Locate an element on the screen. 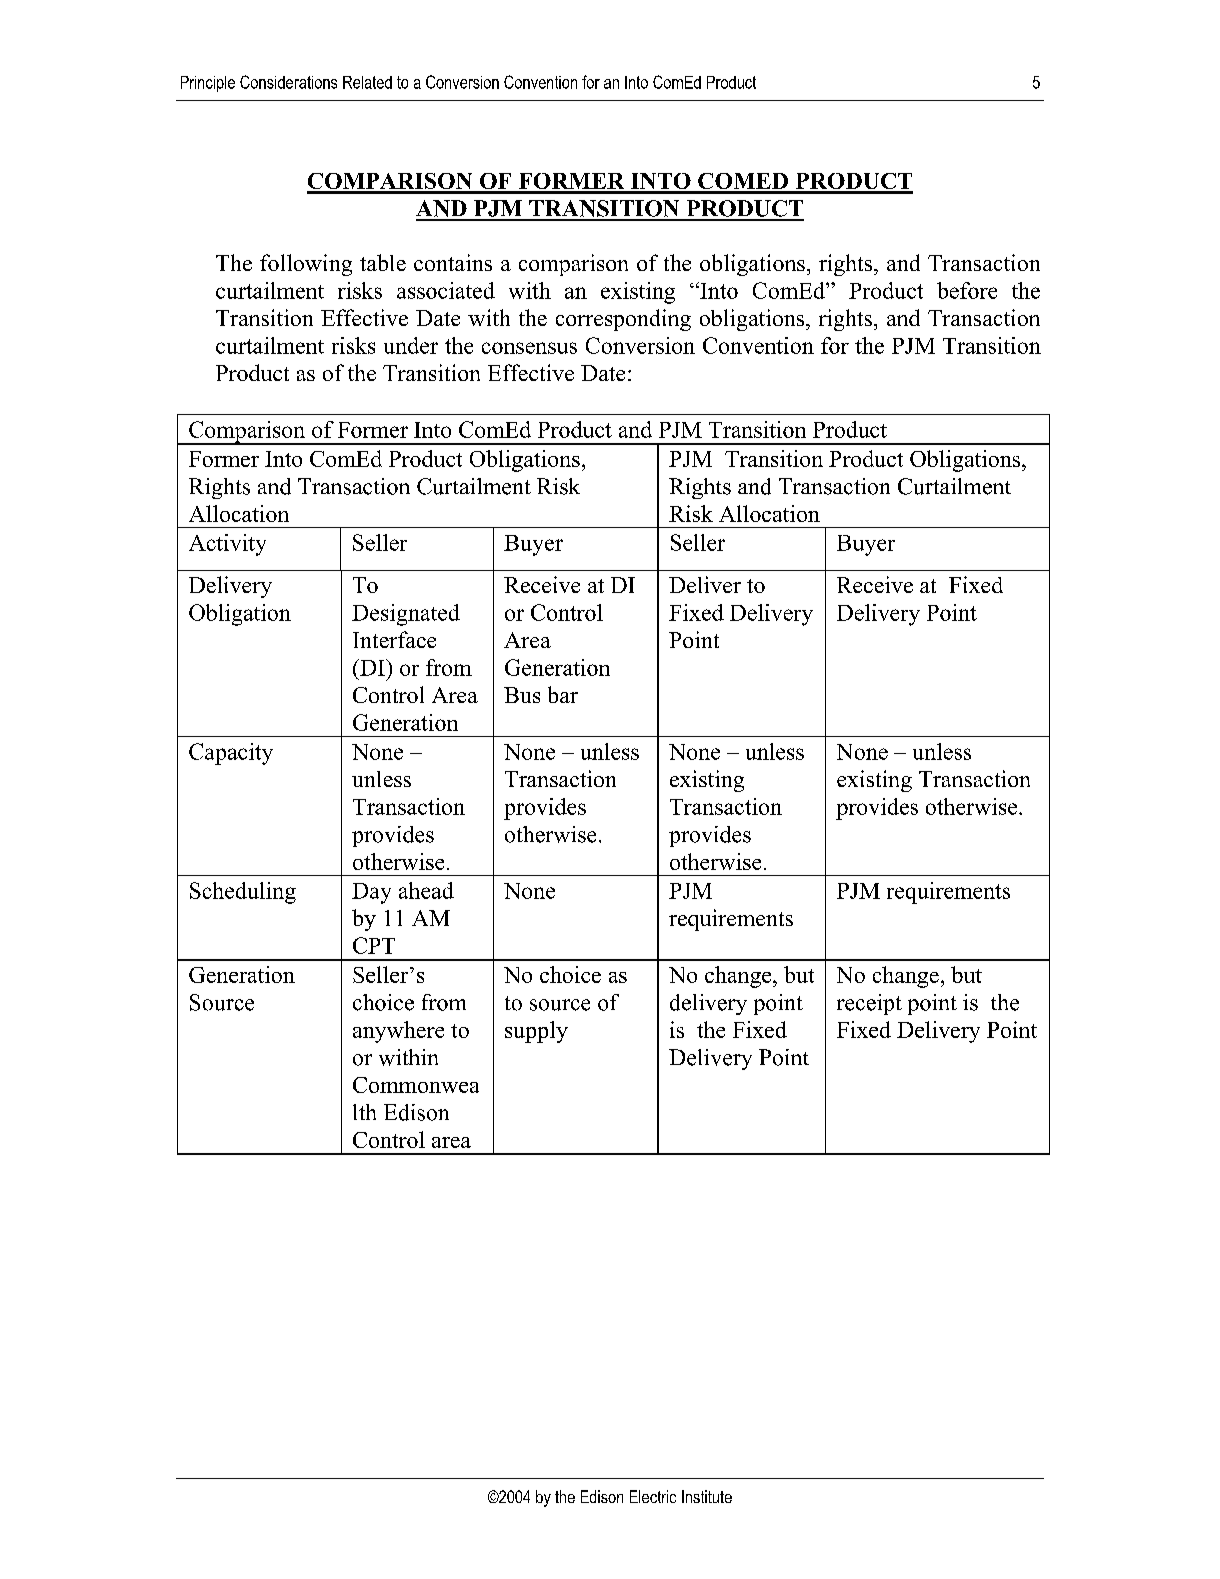  supply is located at coordinates (536, 1032).
